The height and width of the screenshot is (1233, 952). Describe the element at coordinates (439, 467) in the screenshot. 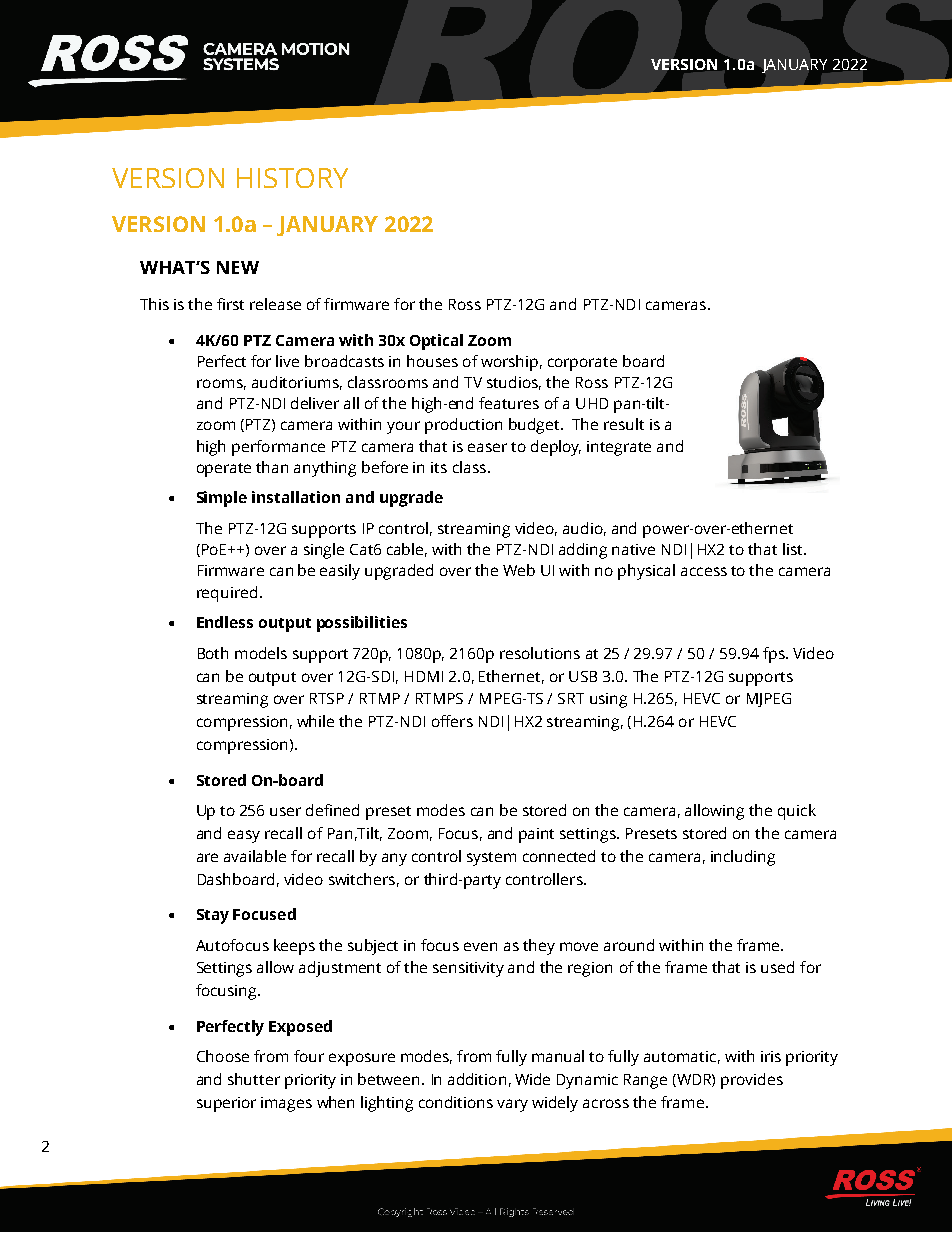

I see `its` at that location.
